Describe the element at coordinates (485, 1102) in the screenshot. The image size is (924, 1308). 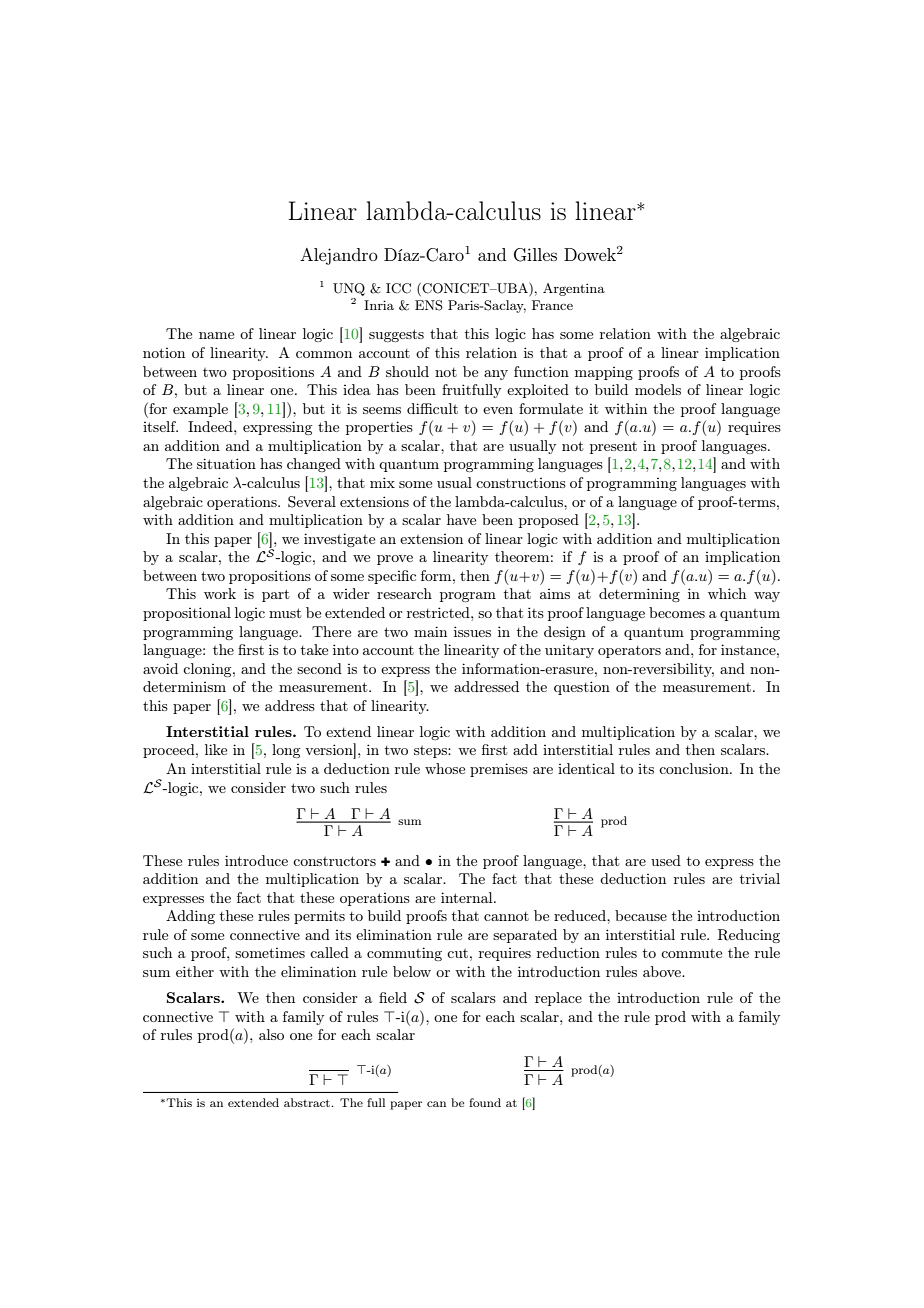
I see `found` at that location.
